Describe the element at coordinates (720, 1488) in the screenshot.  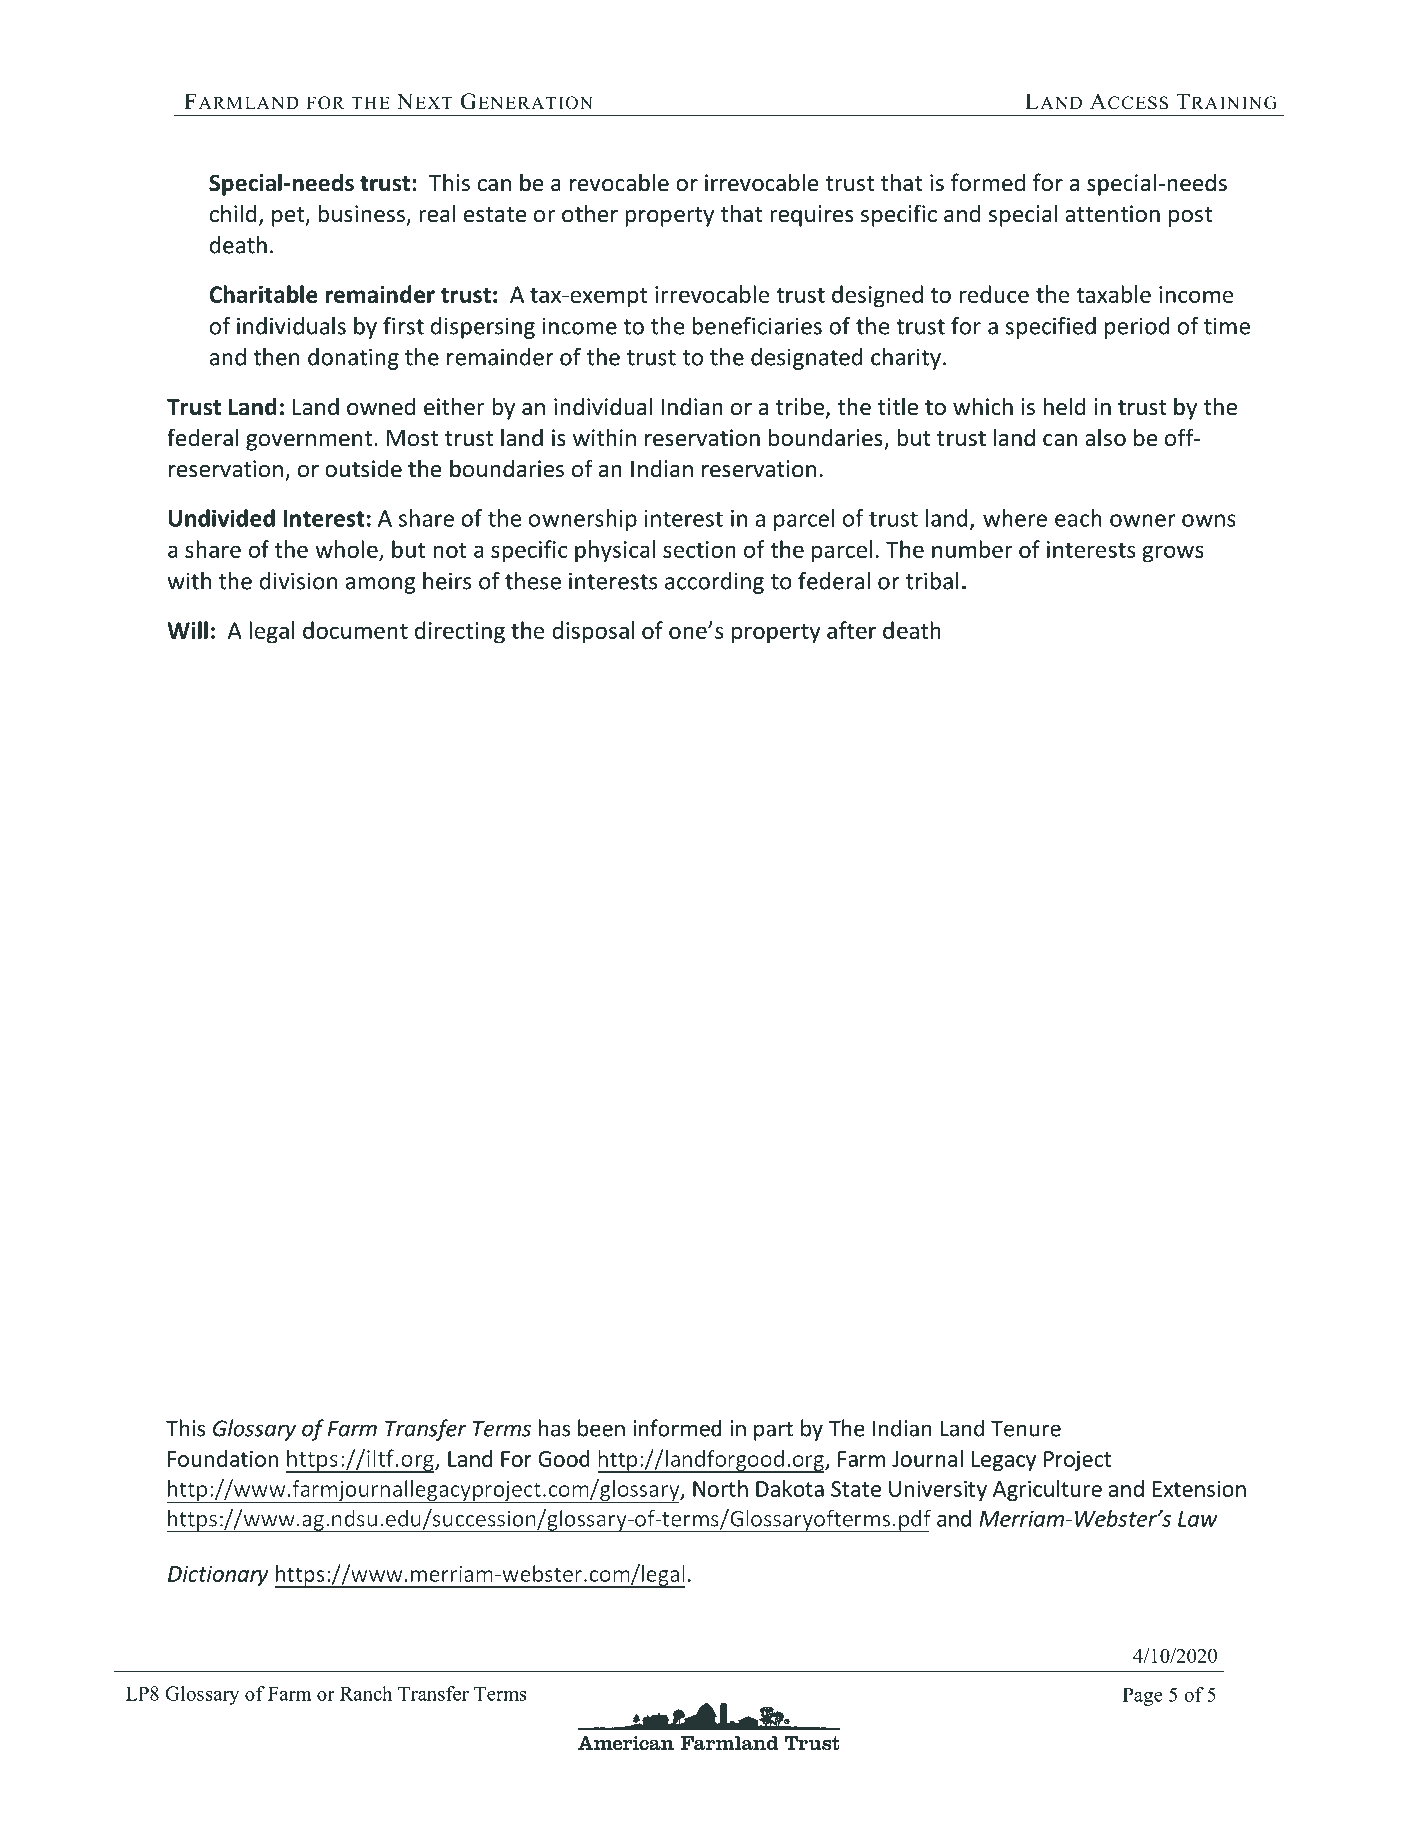
I see `North` at that location.
